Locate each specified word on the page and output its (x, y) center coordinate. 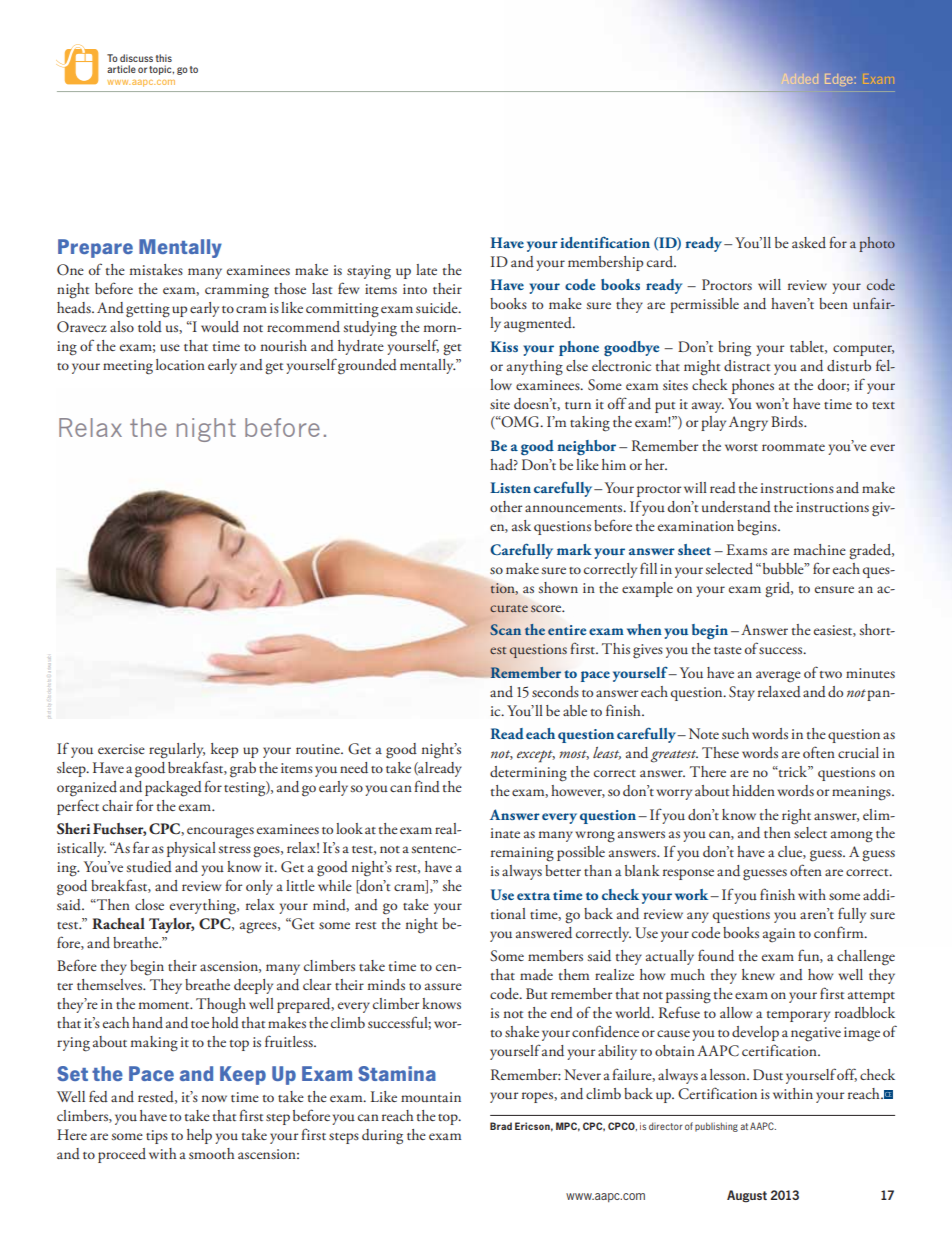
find (427, 786)
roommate (793, 447)
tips (157, 1137)
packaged (173, 789)
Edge (839, 80)
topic (161, 70)
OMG (521, 422)
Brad (501, 1126)
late (426, 269)
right (796, 816)
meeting (128, 367)
